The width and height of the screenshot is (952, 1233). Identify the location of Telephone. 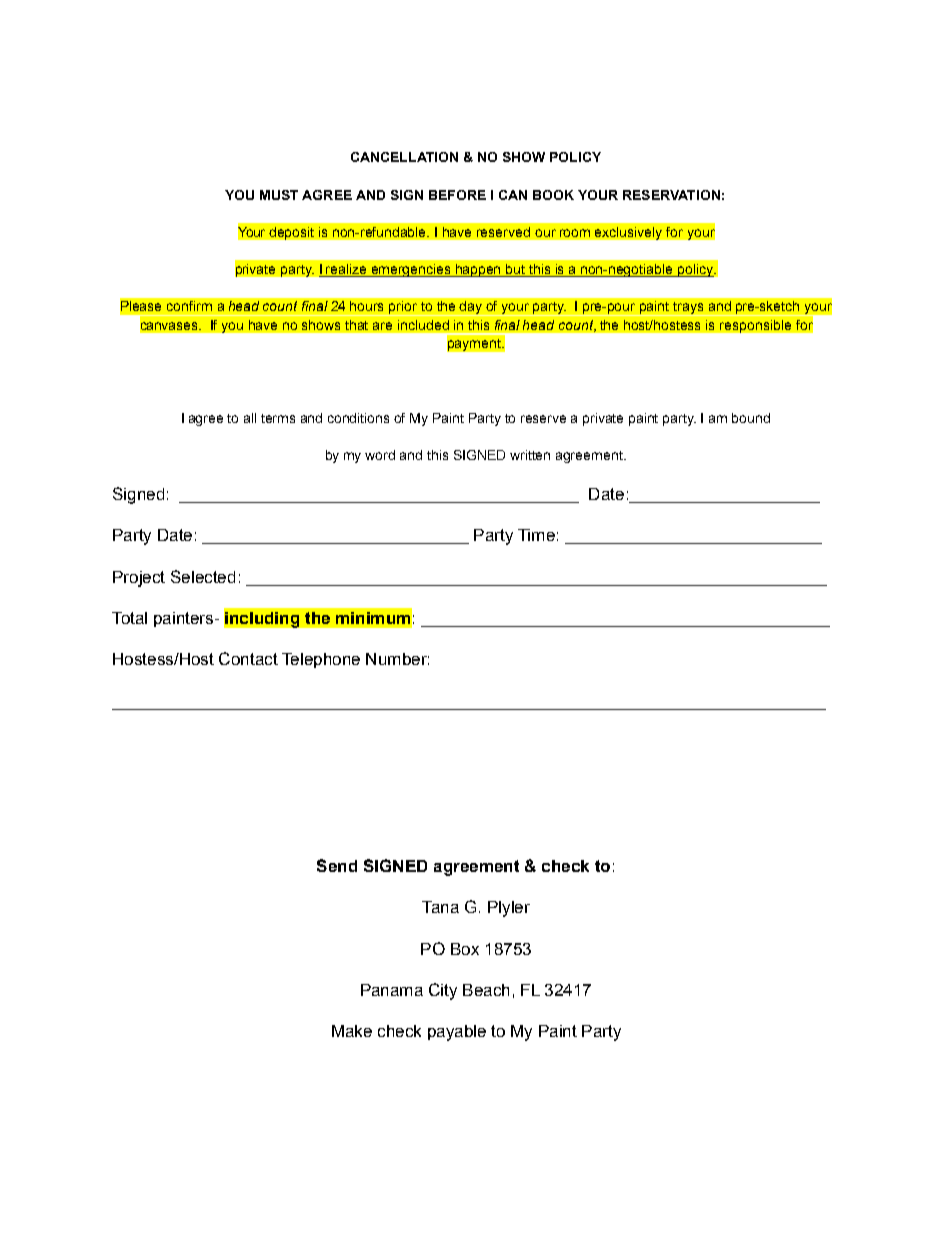
(321, 660).
